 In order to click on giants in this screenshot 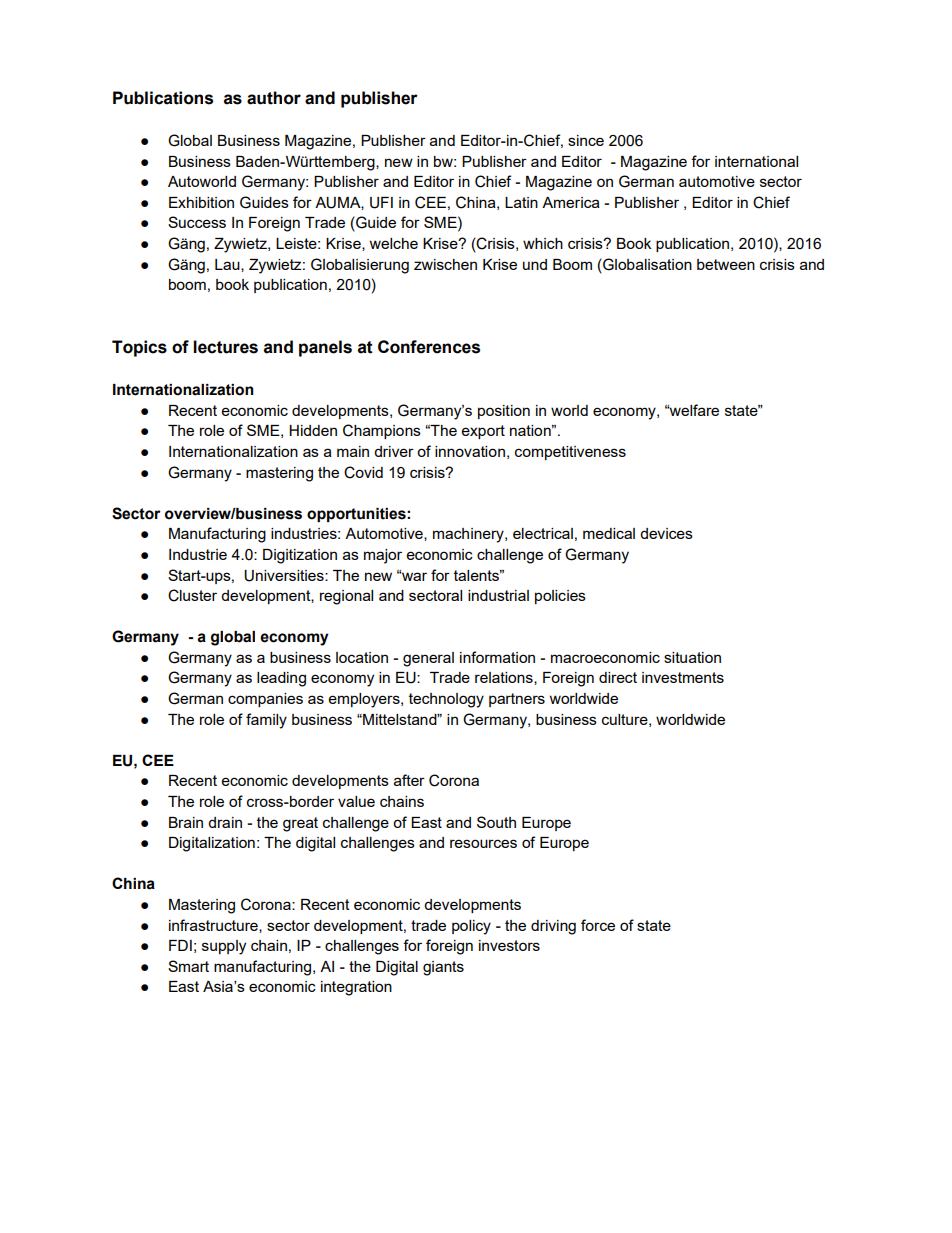, I will do `click(443, 968)`.
